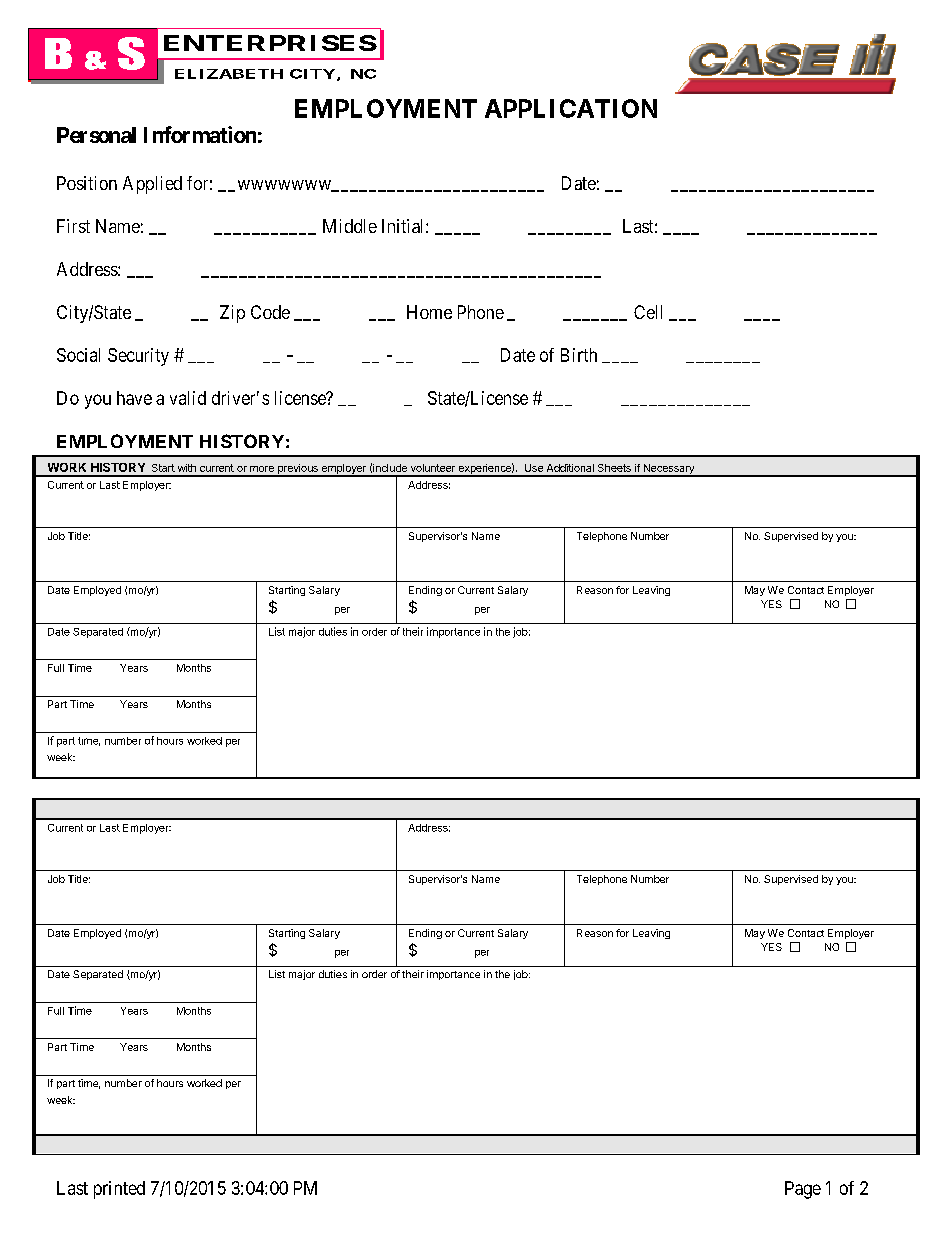 Image resolution: width=952 pixels, height=1233 pixels. Describe the element at coordinates (200, 134) in the screenshot. I see `Information` at that location.
